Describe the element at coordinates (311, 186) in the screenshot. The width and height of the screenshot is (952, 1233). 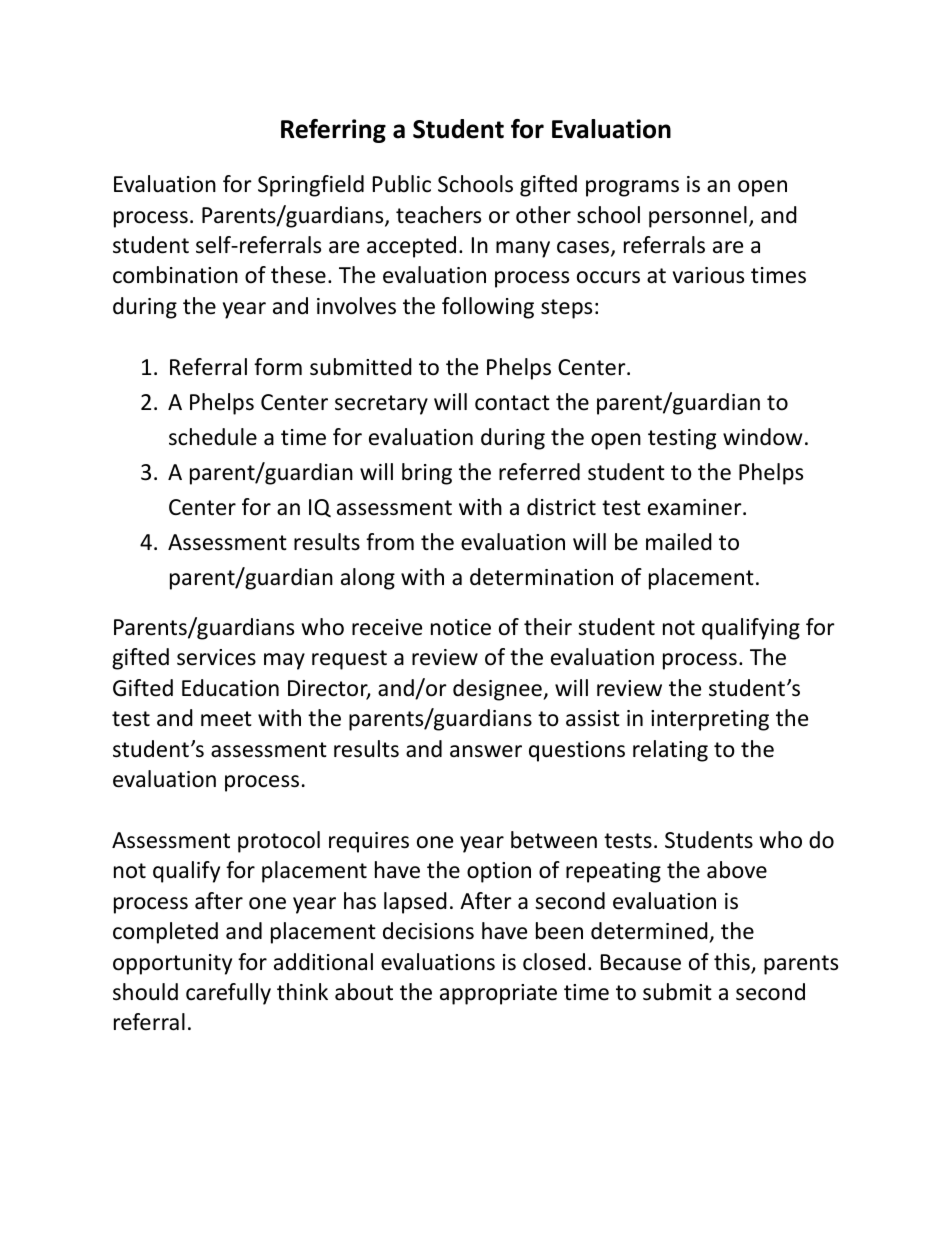
I see `Springfield` at that location.
